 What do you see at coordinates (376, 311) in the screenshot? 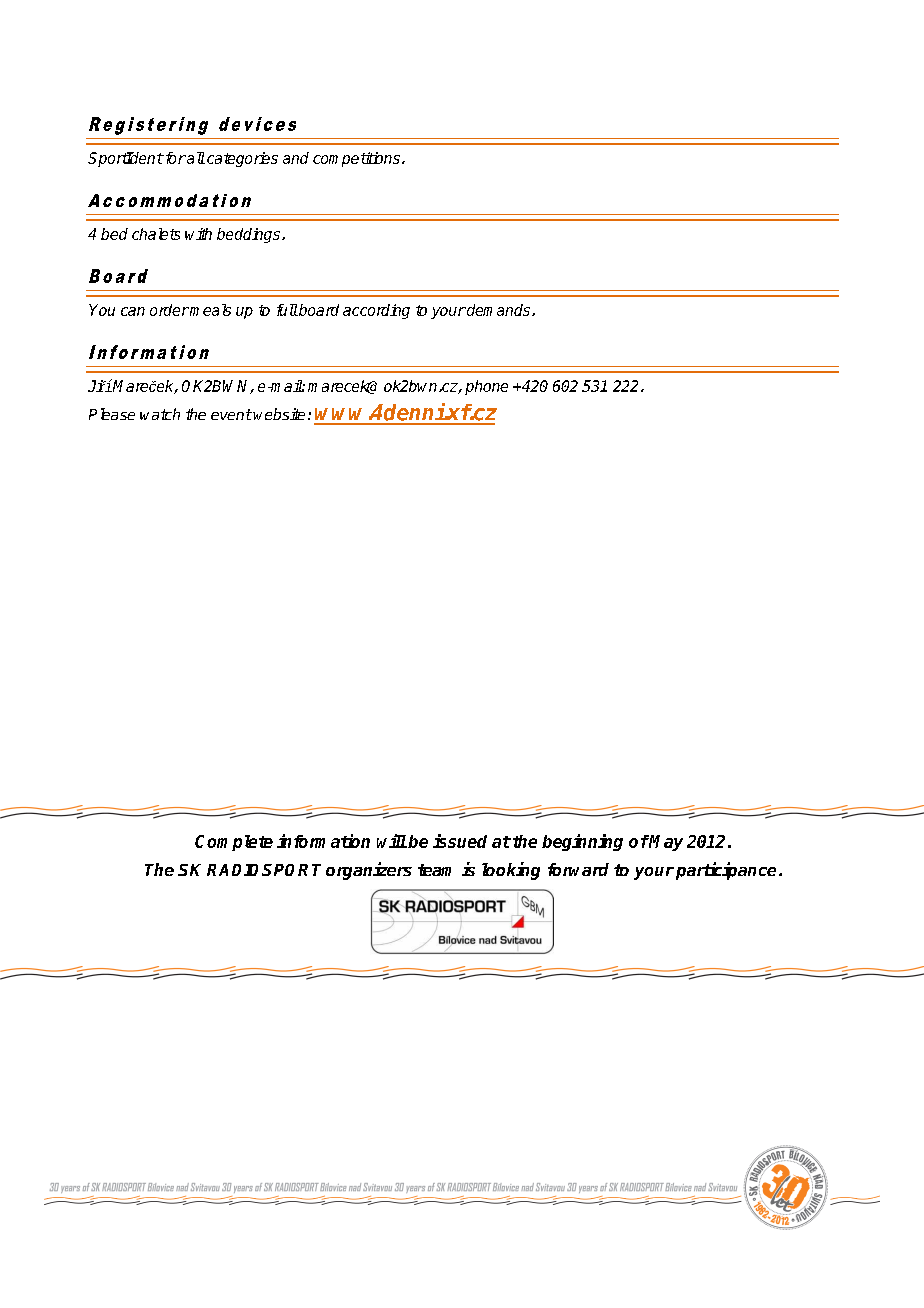
I see `according` at bounding box center [376, 311].
